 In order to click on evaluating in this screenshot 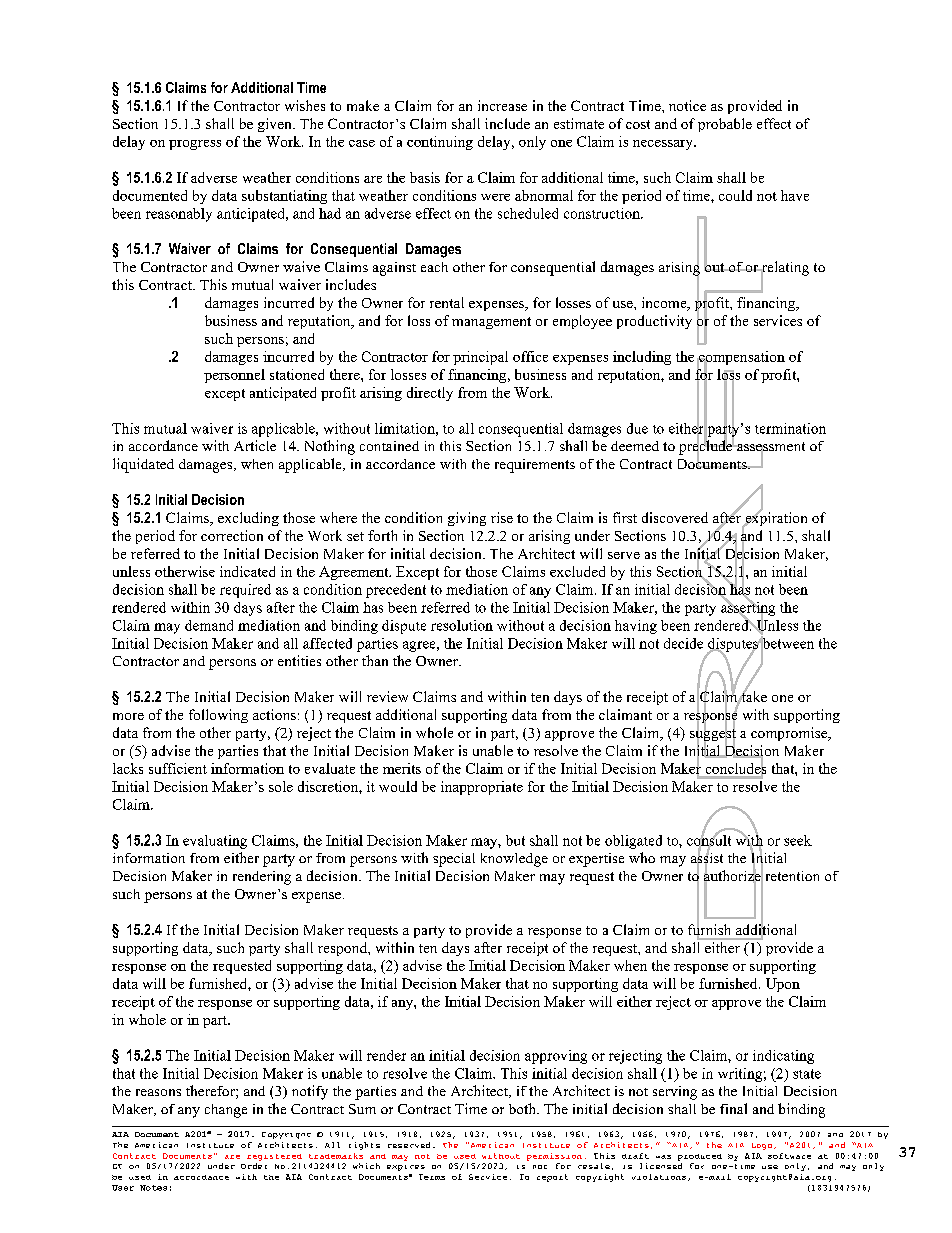, I will do `click(215, 842)`.
